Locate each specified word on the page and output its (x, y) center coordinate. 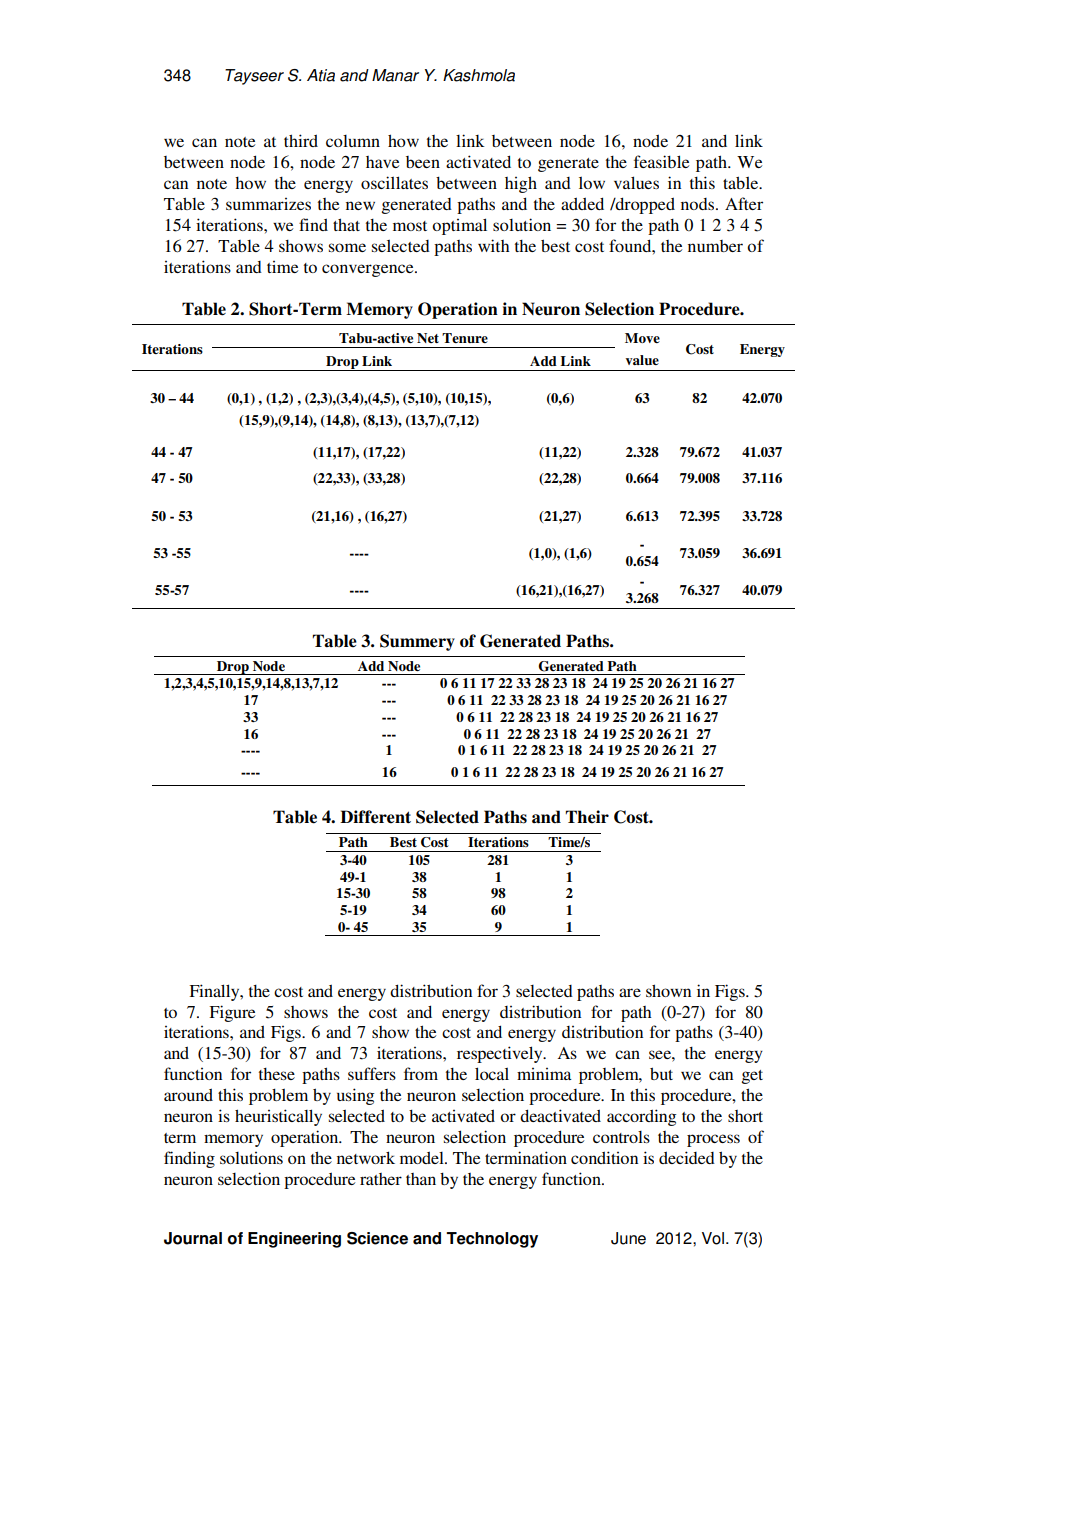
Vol (713, 1238)
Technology (492, 1240)
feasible (661, 161)
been (423, 162)
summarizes (268, 204)
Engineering (294, 1240)
